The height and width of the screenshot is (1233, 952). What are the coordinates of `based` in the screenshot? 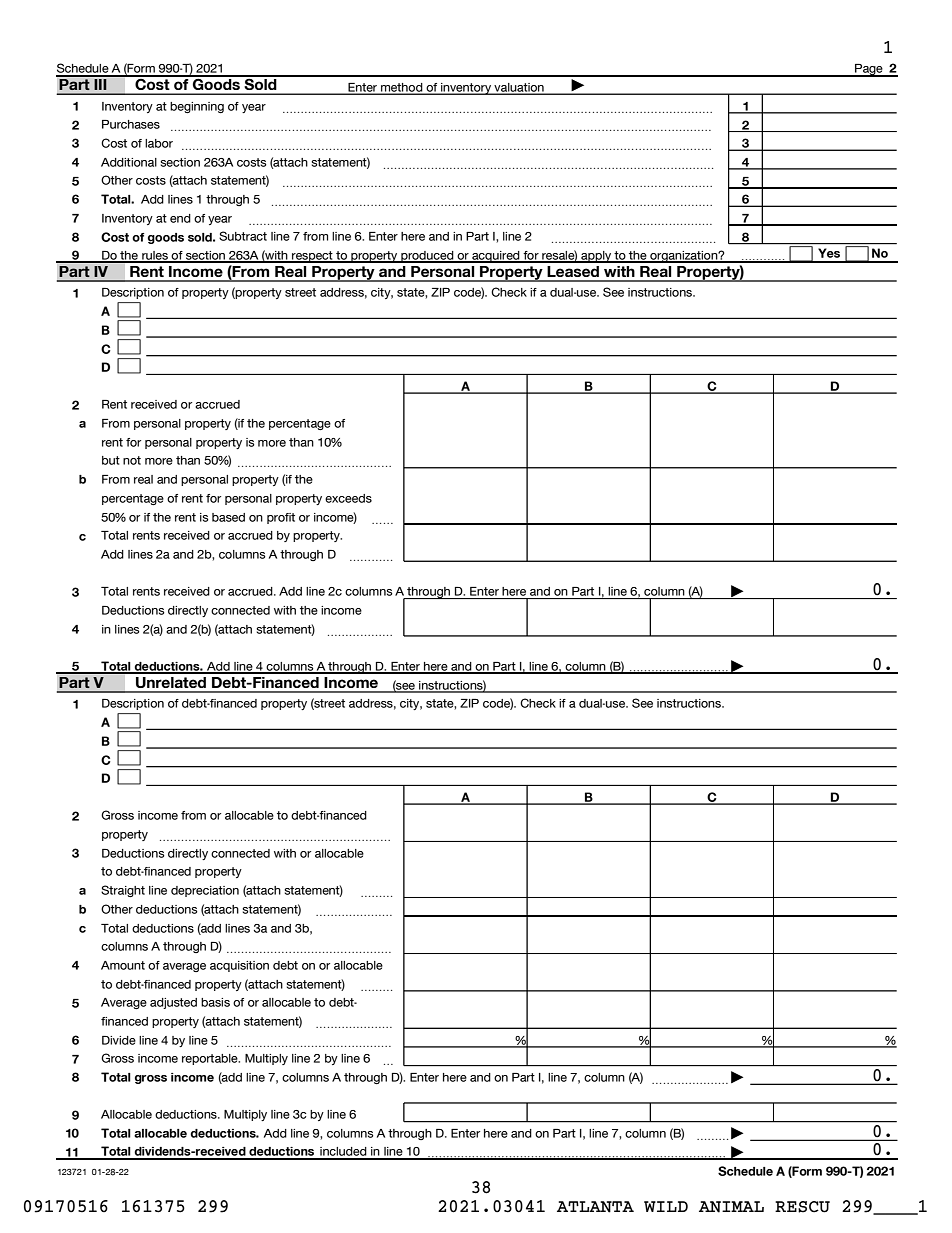 It's located at (228, 517).
